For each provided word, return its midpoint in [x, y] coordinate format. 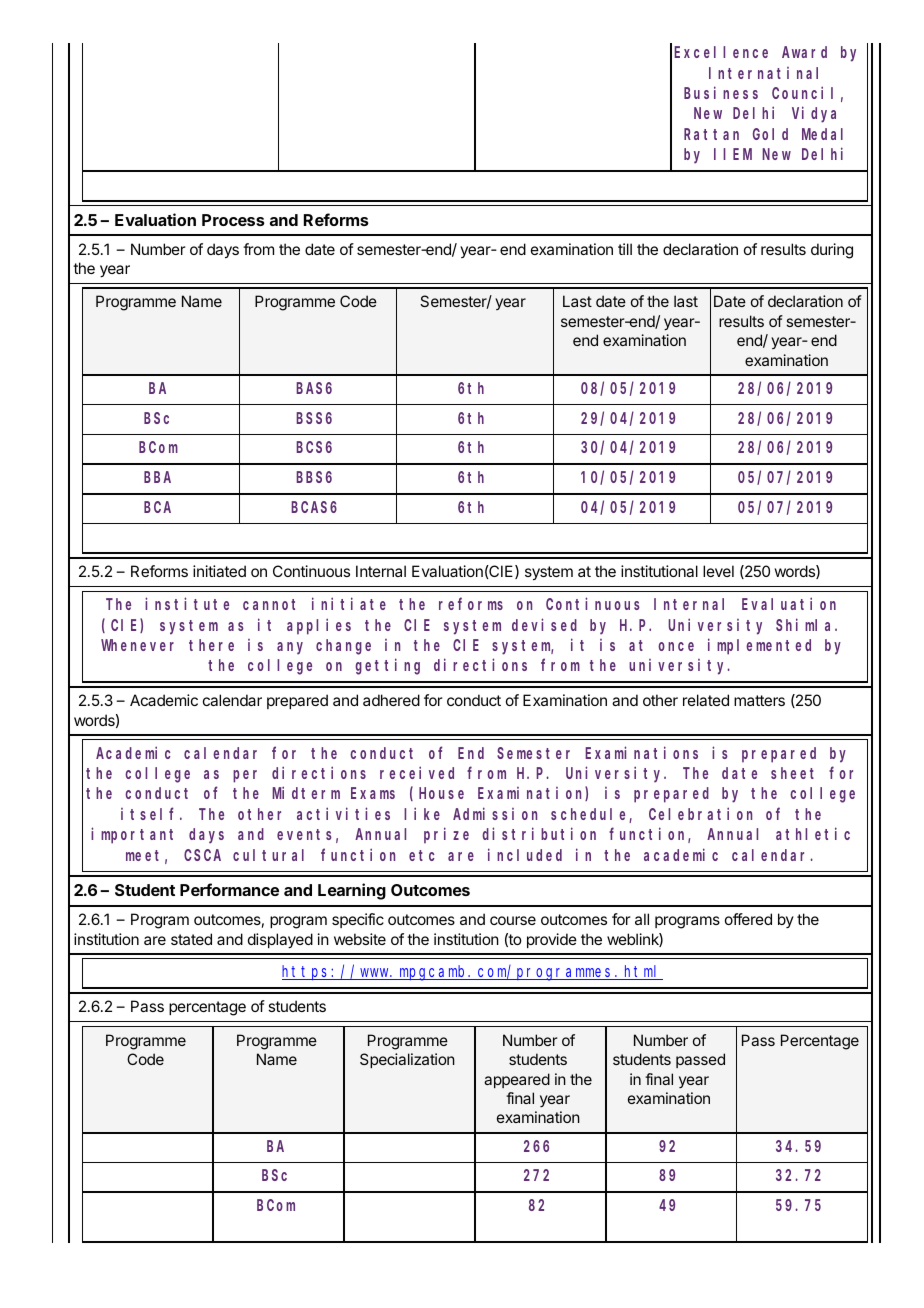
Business [721, 92]
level [718, 571]
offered [748, 919]
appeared [517, 1080]
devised [544, 624]
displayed [280, 941]
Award [804, 52]
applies [319, 626]
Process [233, 220]
